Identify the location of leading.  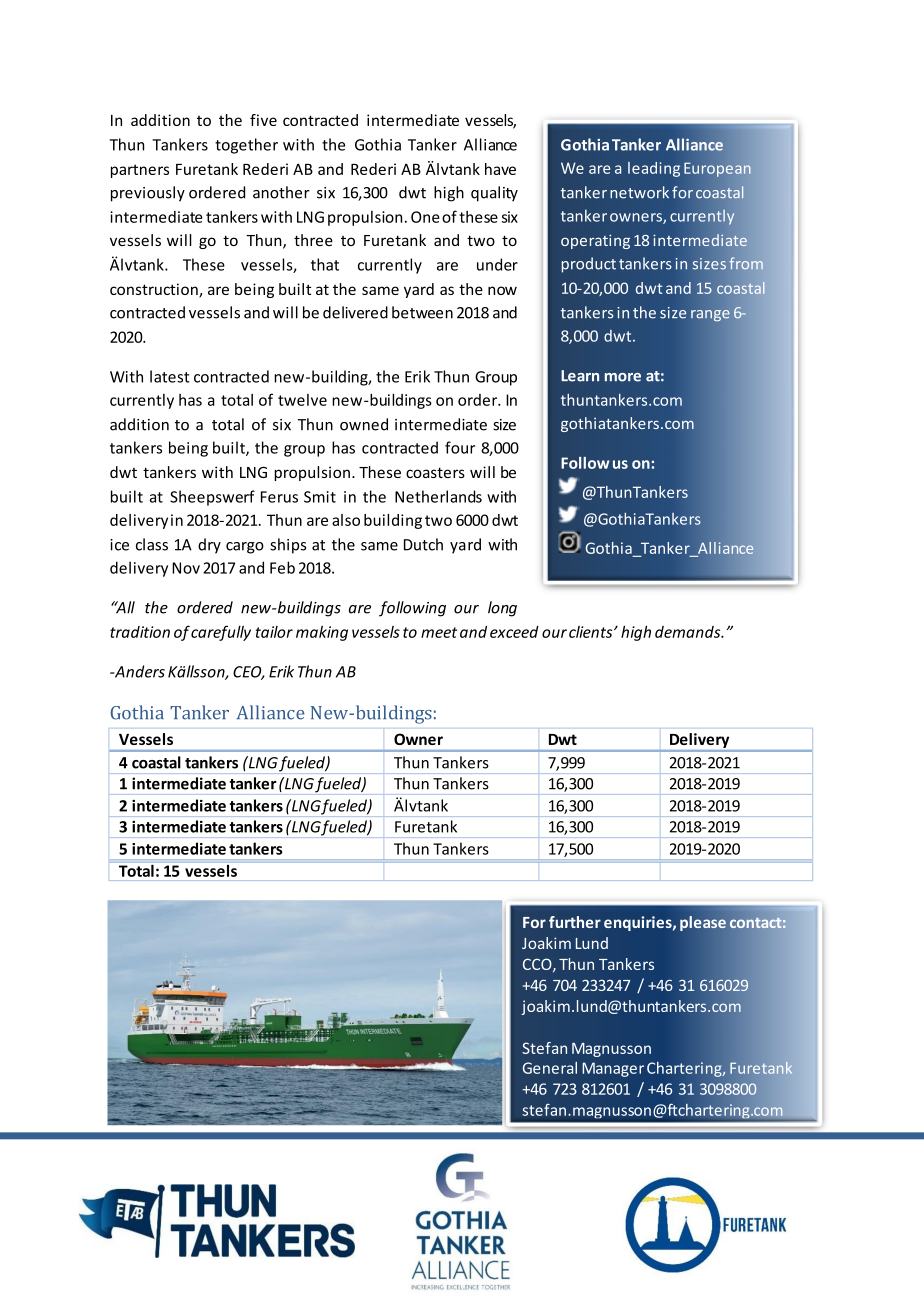
(654, 169).
